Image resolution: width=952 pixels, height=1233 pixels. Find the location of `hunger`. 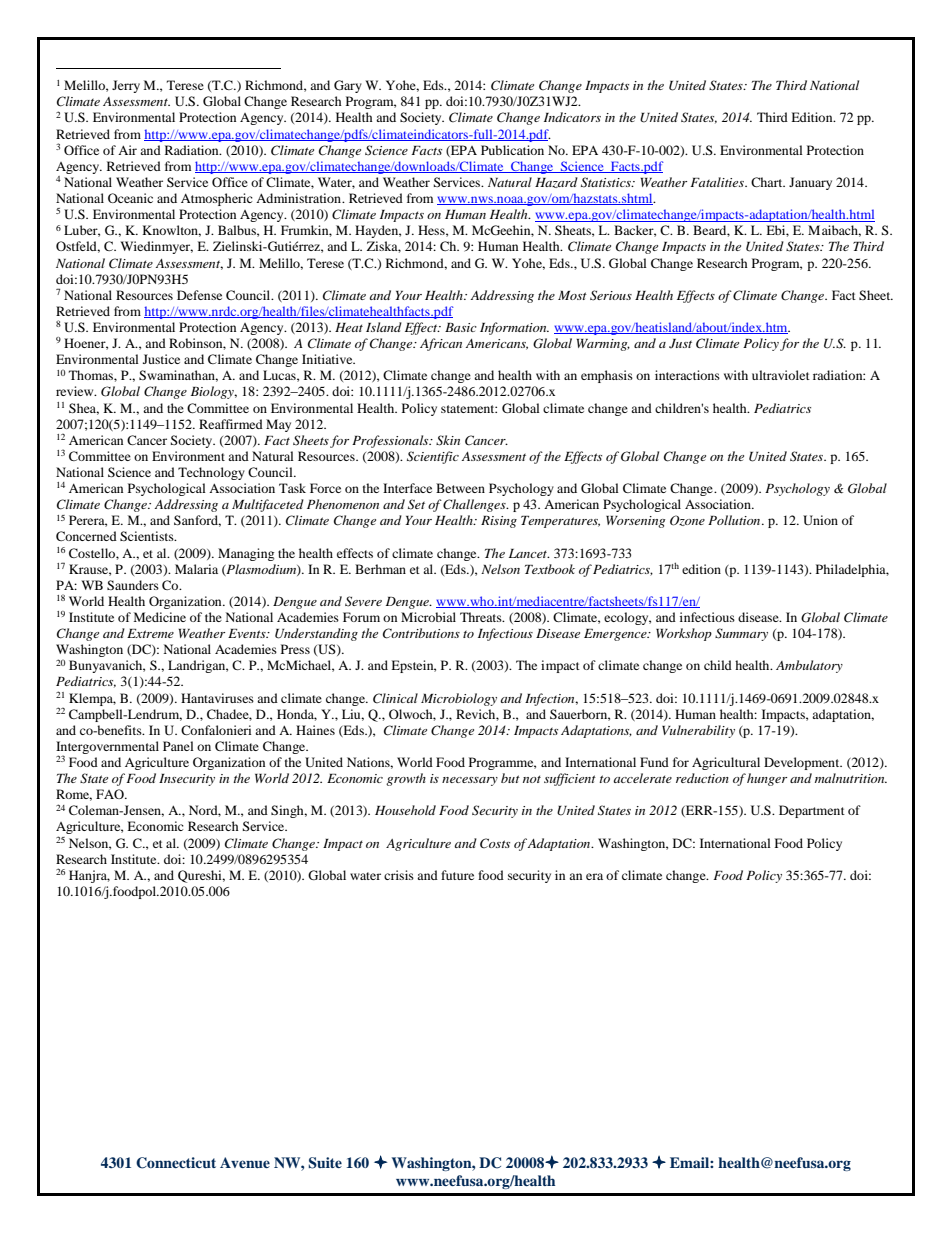

hunger is located at coordinates (767, 779).
